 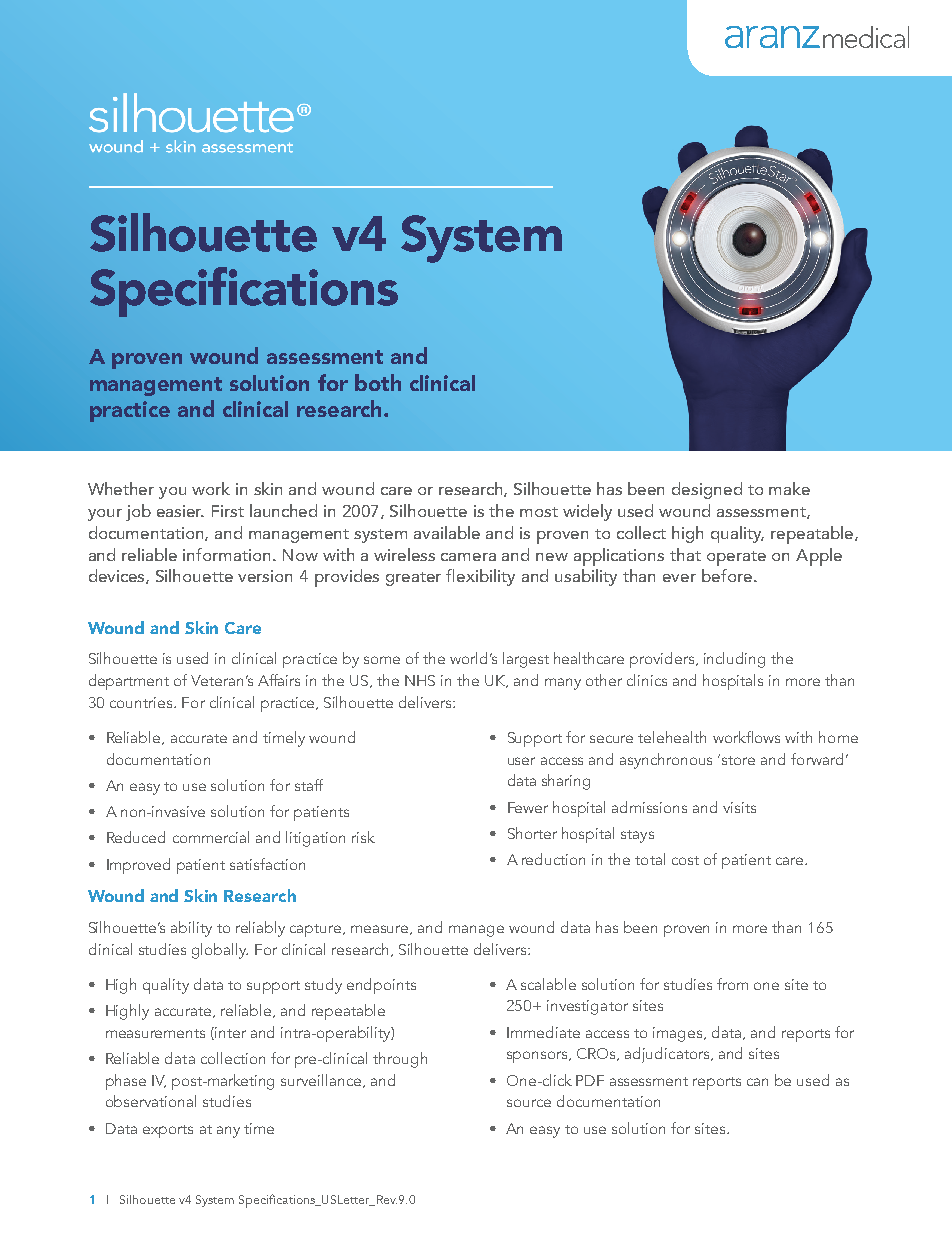 I want to click on source, so click(x=529, y=1103).
